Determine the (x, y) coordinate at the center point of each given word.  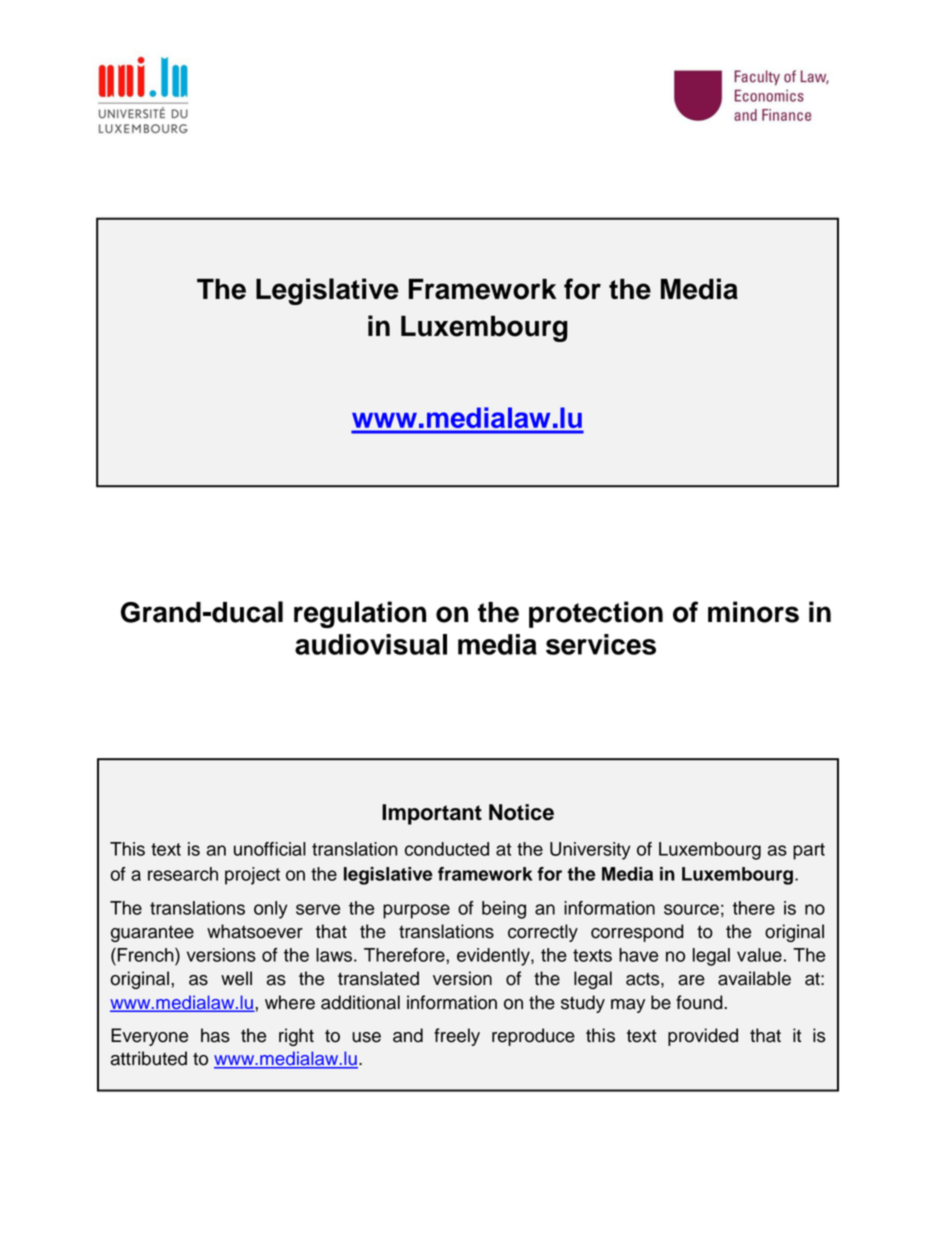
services (601, 644)
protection (596, 614)
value (759, 955)
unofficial (270, 849)
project (252, 876)
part (809, 851)
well (236, 978)
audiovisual (371, 644)
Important (432, 814)
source (691, 909)
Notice (521, 812)
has (215, 1035)
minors (753, 612)
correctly (543, 933)
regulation (360, 614)
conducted (447, 849)
